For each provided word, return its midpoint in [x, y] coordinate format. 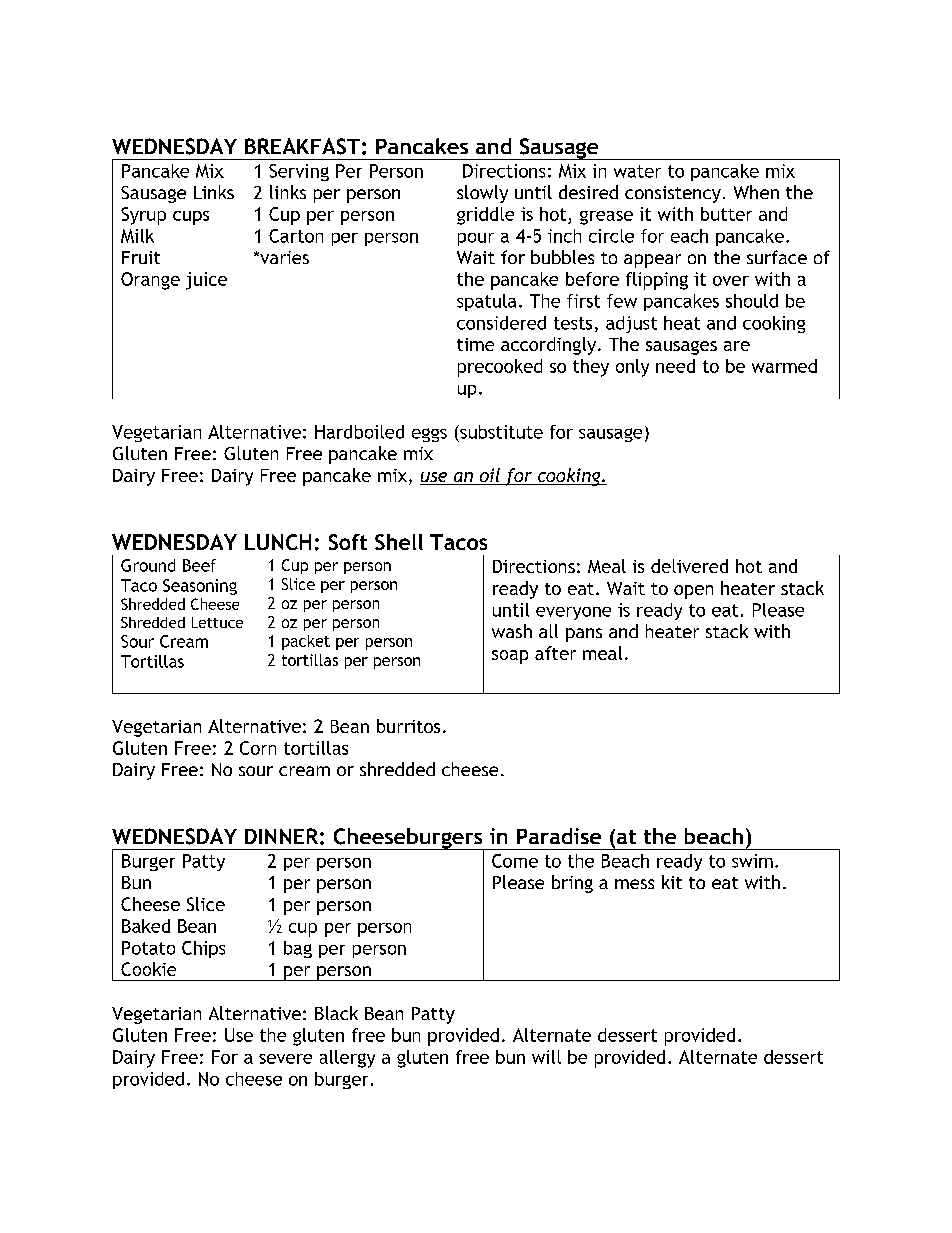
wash [512, 631]
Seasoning [200, 587]
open [693, 592]
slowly [482, 194]
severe [285, 1059]
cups [191, 218]
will [546, 1057]
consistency [673, 194]
